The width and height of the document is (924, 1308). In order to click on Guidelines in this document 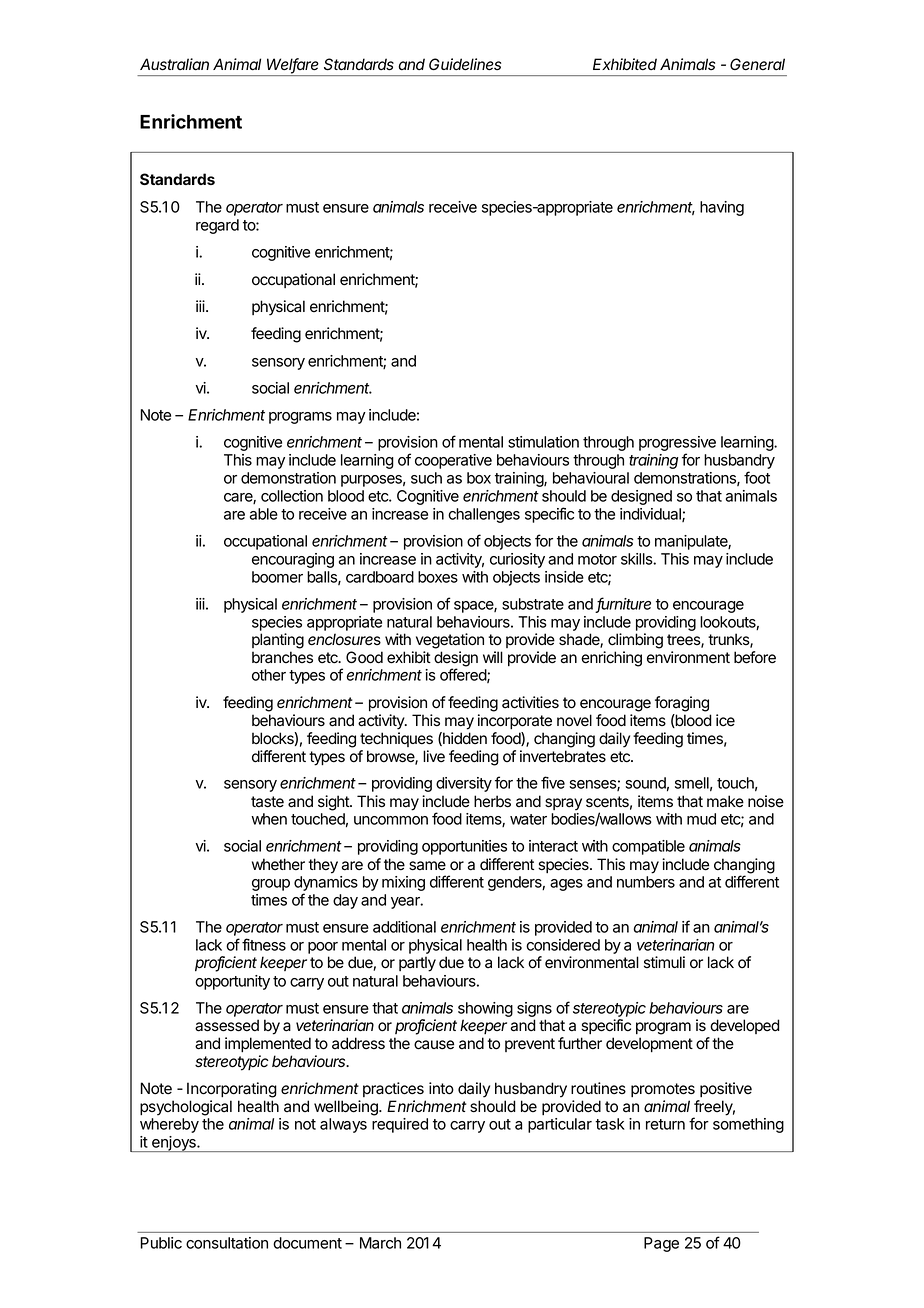, I will do `click(465, 64)`.
